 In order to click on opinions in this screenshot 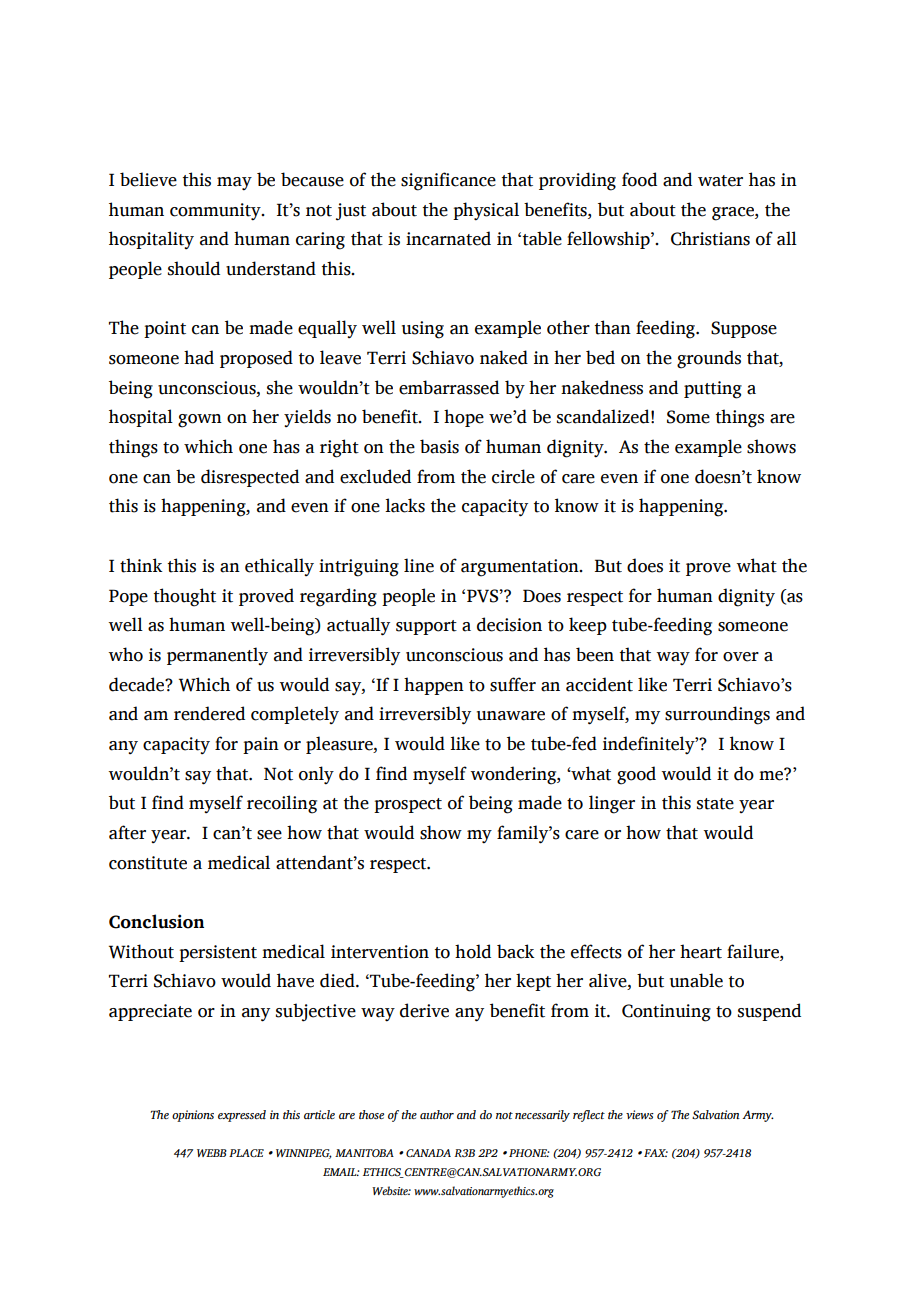, I will do `click(193, 1116)`.
